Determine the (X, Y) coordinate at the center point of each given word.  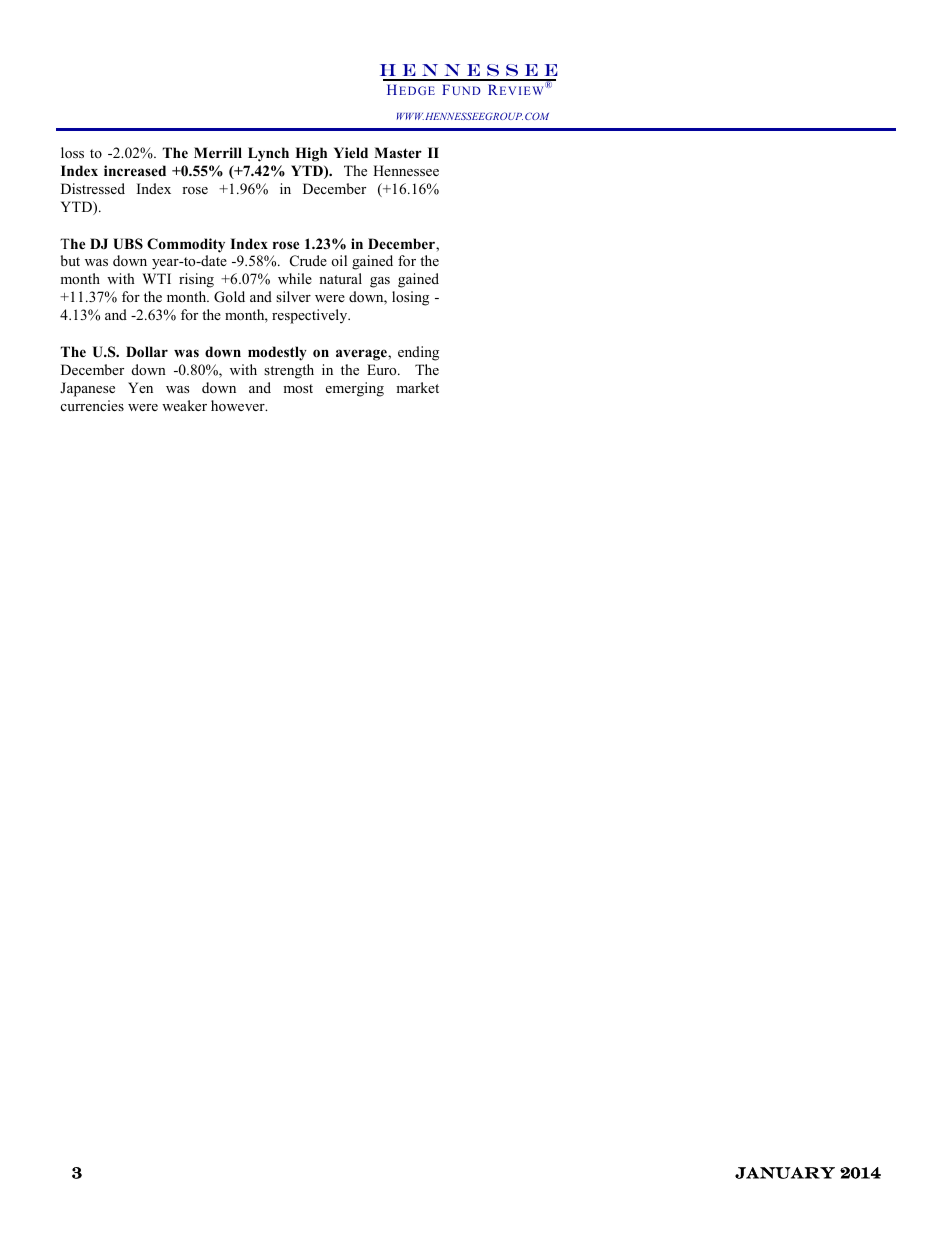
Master (398, 152)
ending (418, 353)
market (417, 387)
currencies (92, 405)
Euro (383, 369)
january (785, 1173)
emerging (355, 389)
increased (135, 170)
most (298, 388)
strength (289, 371)
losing (410, 298)
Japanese (87, 389)
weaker (184, 405)
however (239, 405)
